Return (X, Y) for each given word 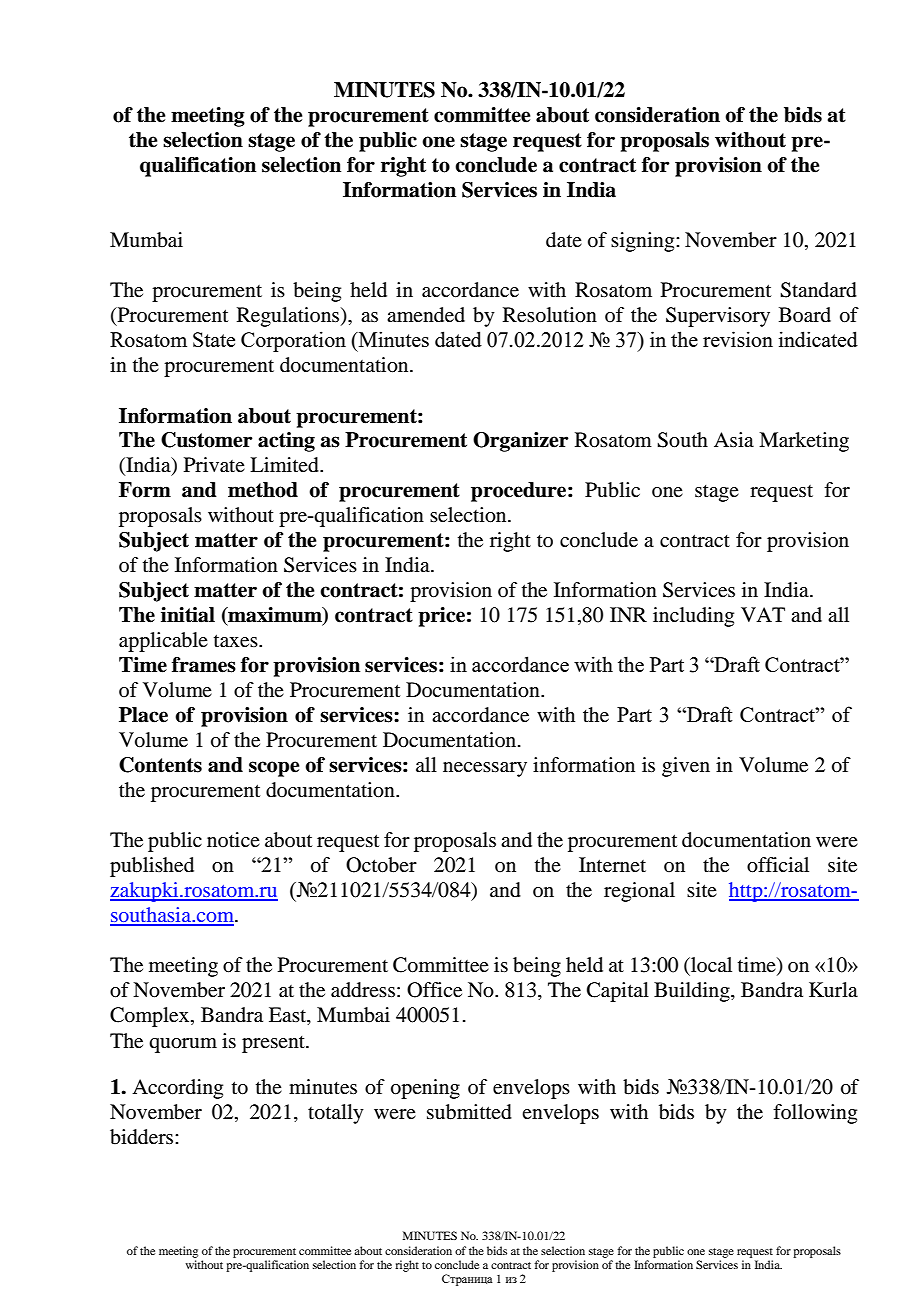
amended (426, 315)
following (815, 1114)
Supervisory (718, 317)
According (177, 1089)
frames (204, 665)
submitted (469, 1112)
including (693, 617)
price (441, 617)
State (214, 339)
